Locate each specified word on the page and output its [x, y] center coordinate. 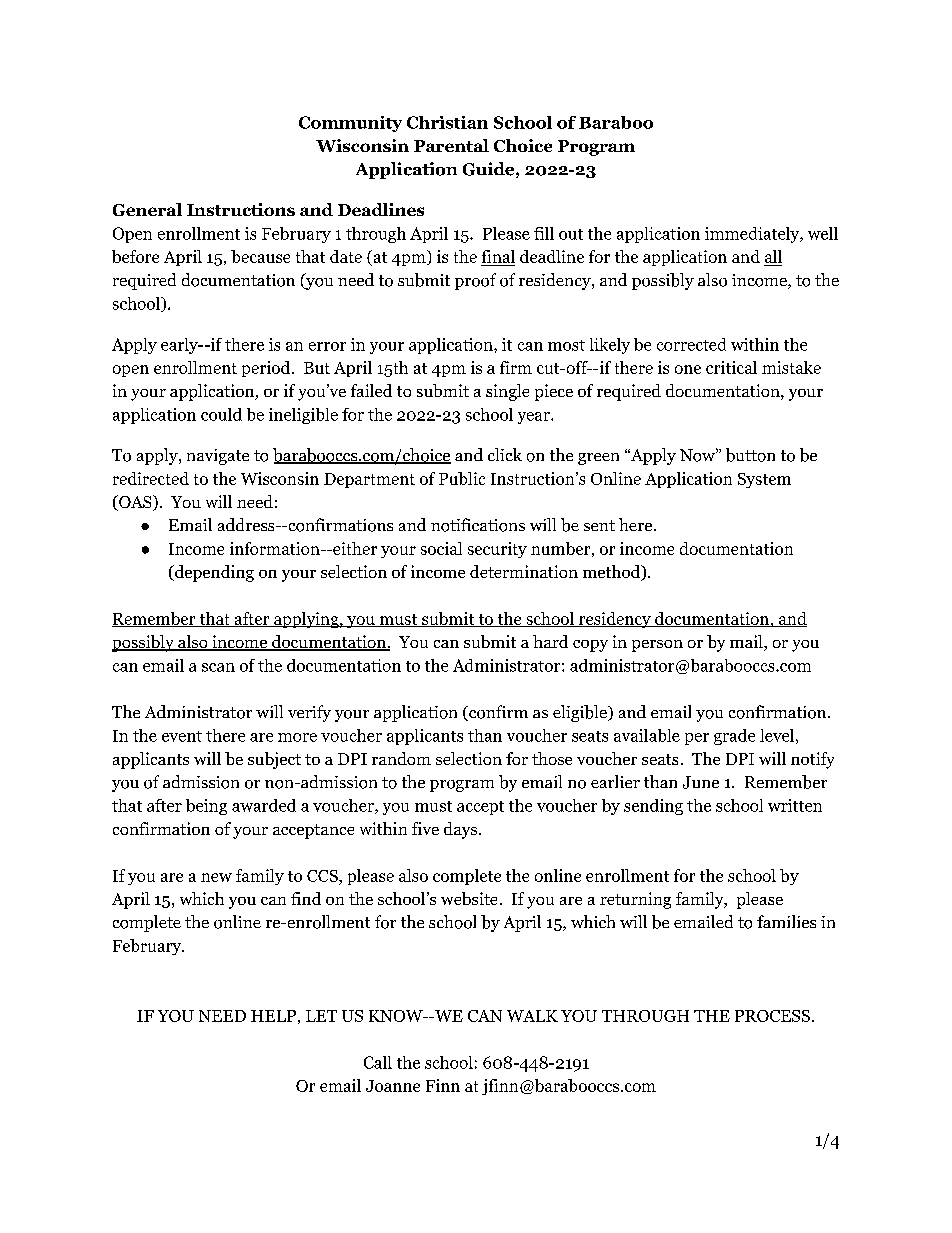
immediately [753, 235]
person [657, 646]
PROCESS [772, 1016]
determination [524, 571]
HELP [273, 1016]
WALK [532, 1016]
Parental [451, 145]
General [147, 209]
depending [213, 573]
